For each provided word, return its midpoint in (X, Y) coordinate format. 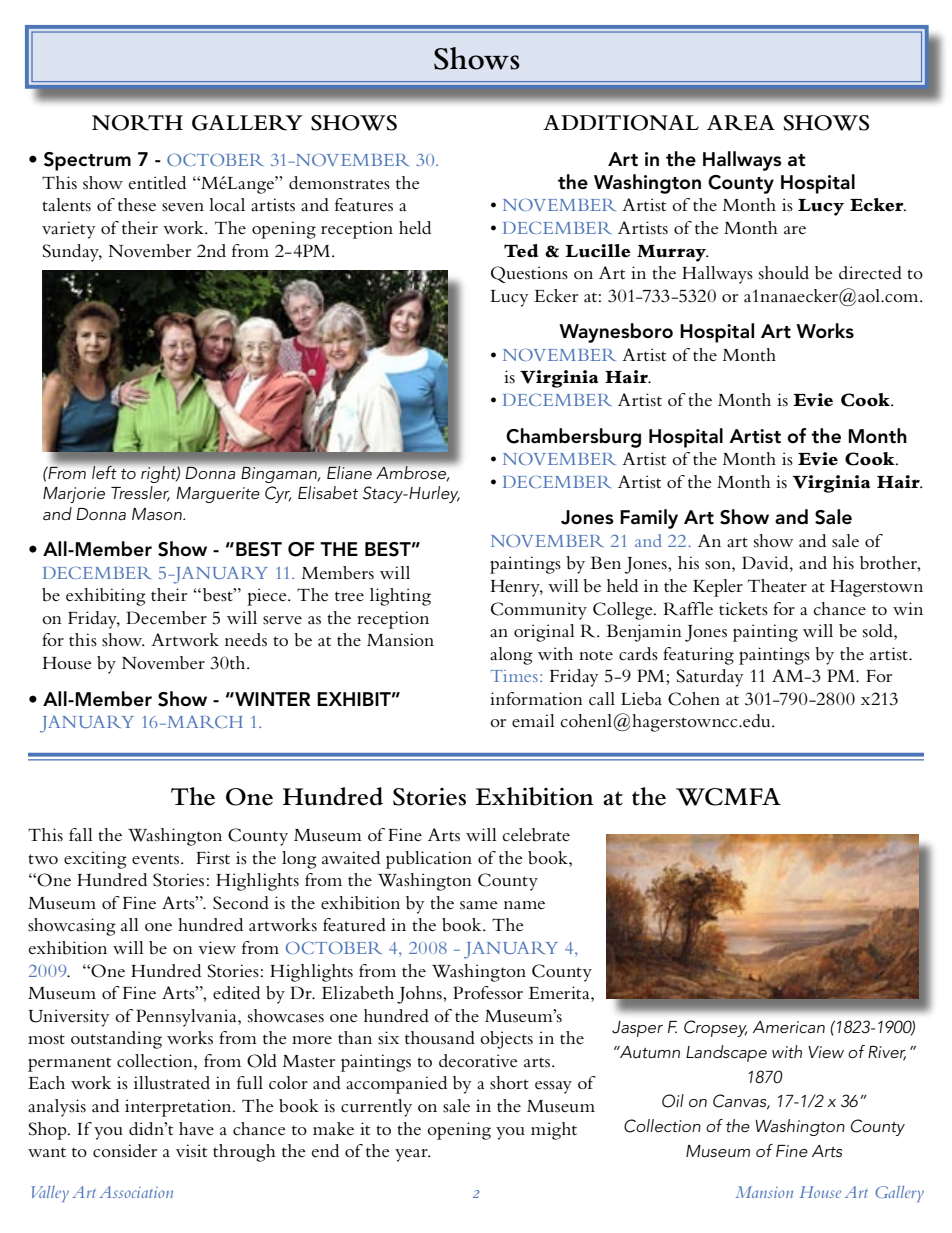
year (412, 1155)
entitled (157, 183)
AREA (741, 123)
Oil (673, 1101)
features (364, 205)
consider (125, 1151)
